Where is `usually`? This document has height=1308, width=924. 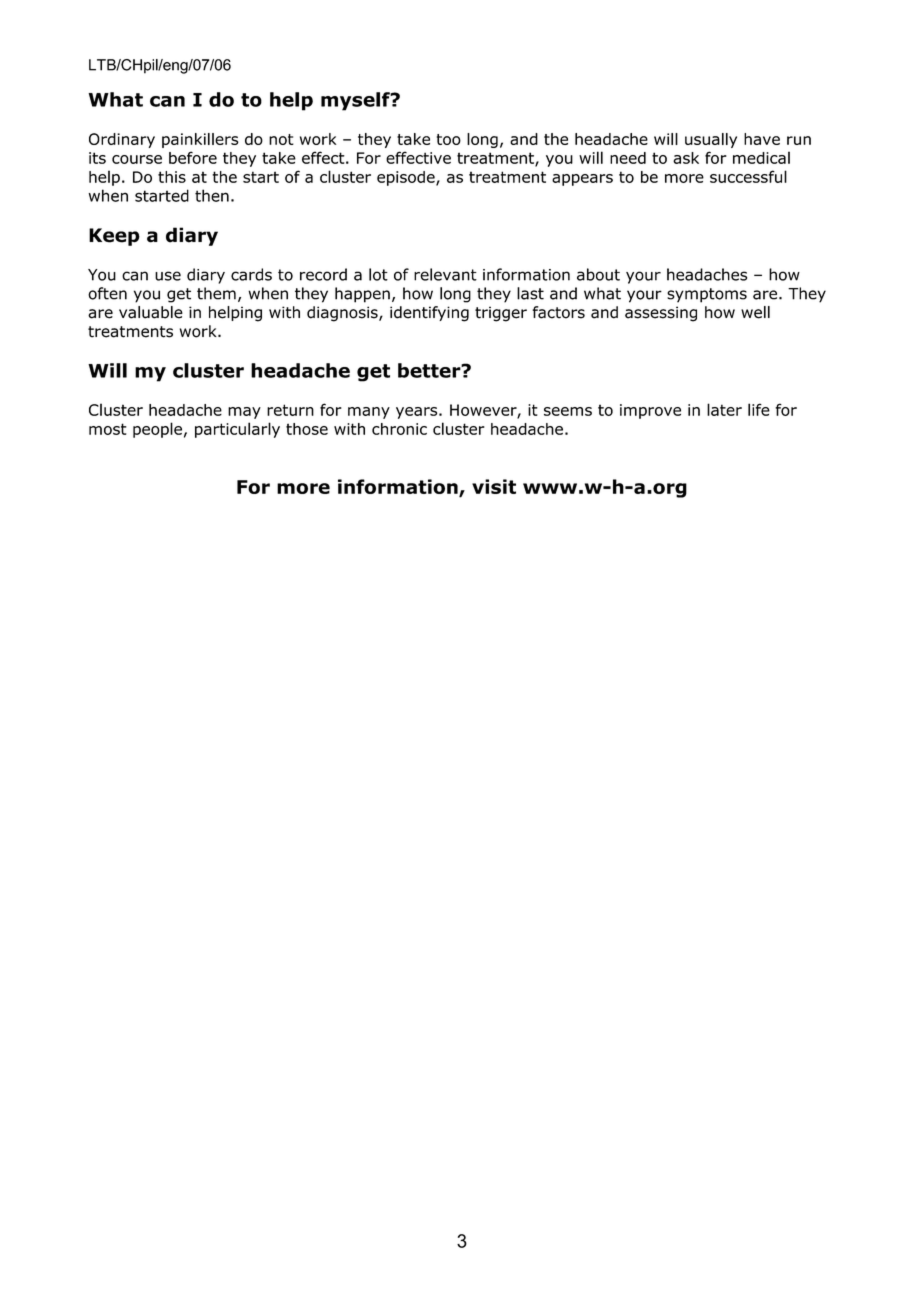
usually is located at coordinates (711, 140).
